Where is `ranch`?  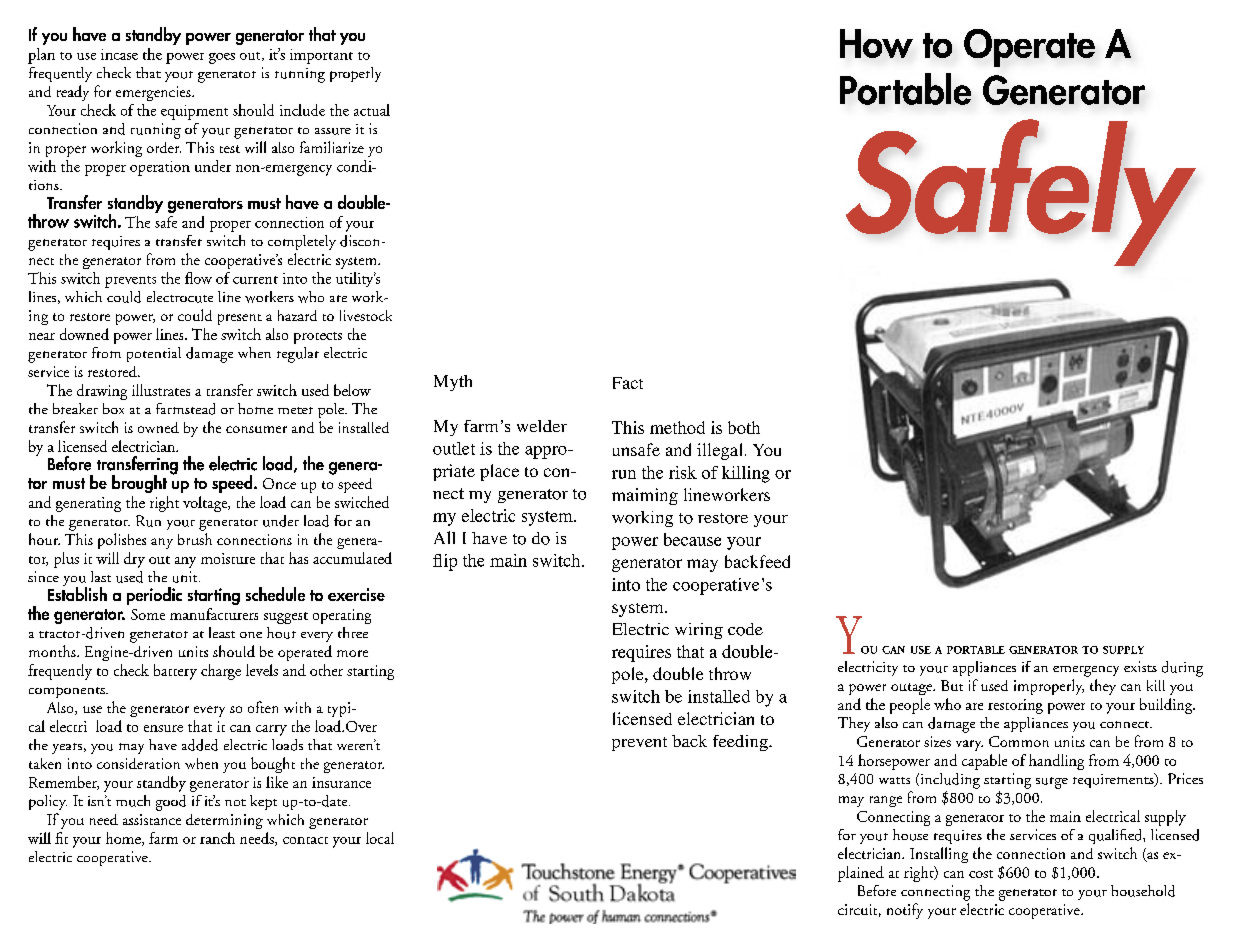 ranch is located at coordinates (217, 838).
